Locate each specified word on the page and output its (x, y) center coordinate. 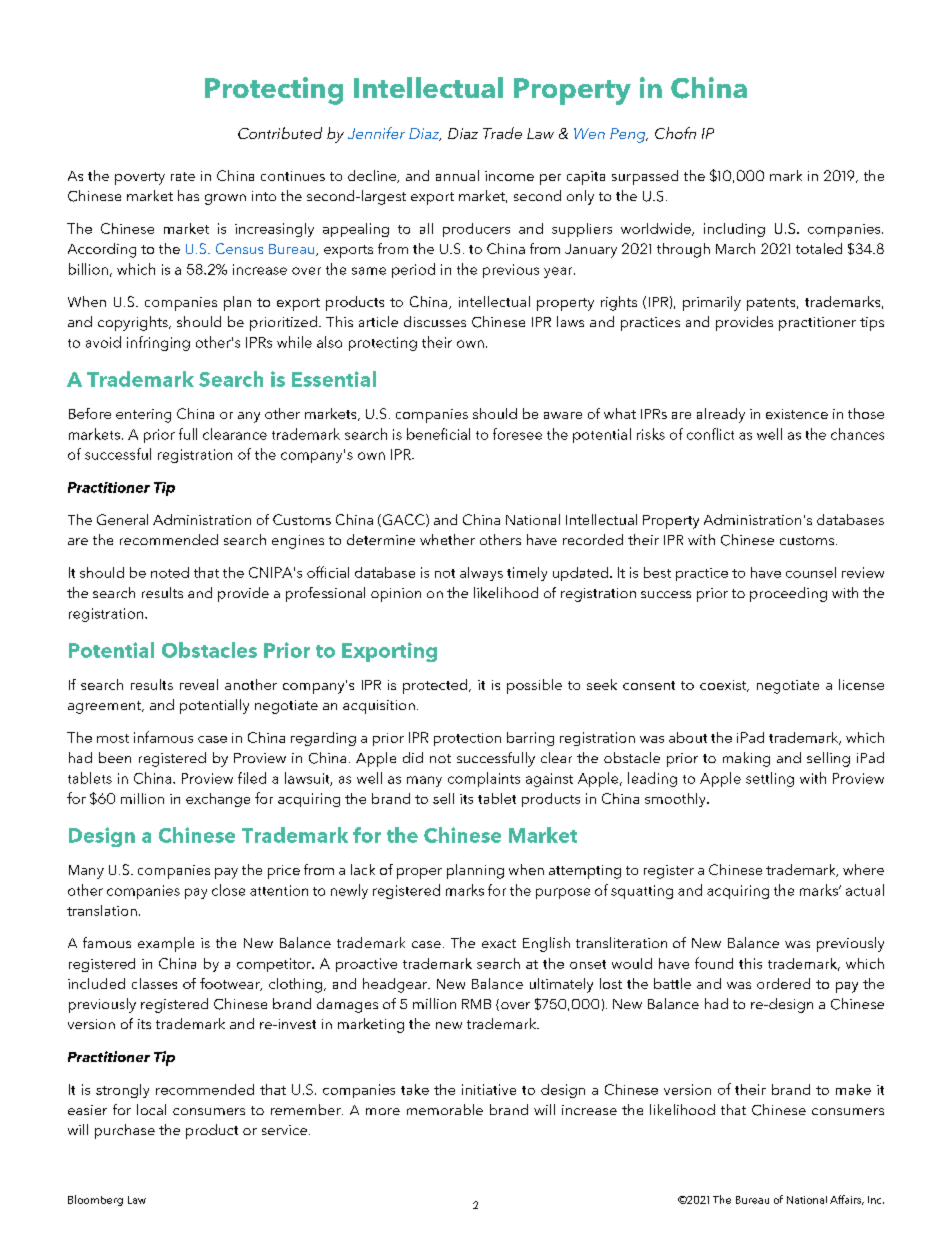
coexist (724, 686)
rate (183, 176)
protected (436, 686)
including (734, 230)
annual (457, 175)
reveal (199, 684)
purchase (125, 1131)
